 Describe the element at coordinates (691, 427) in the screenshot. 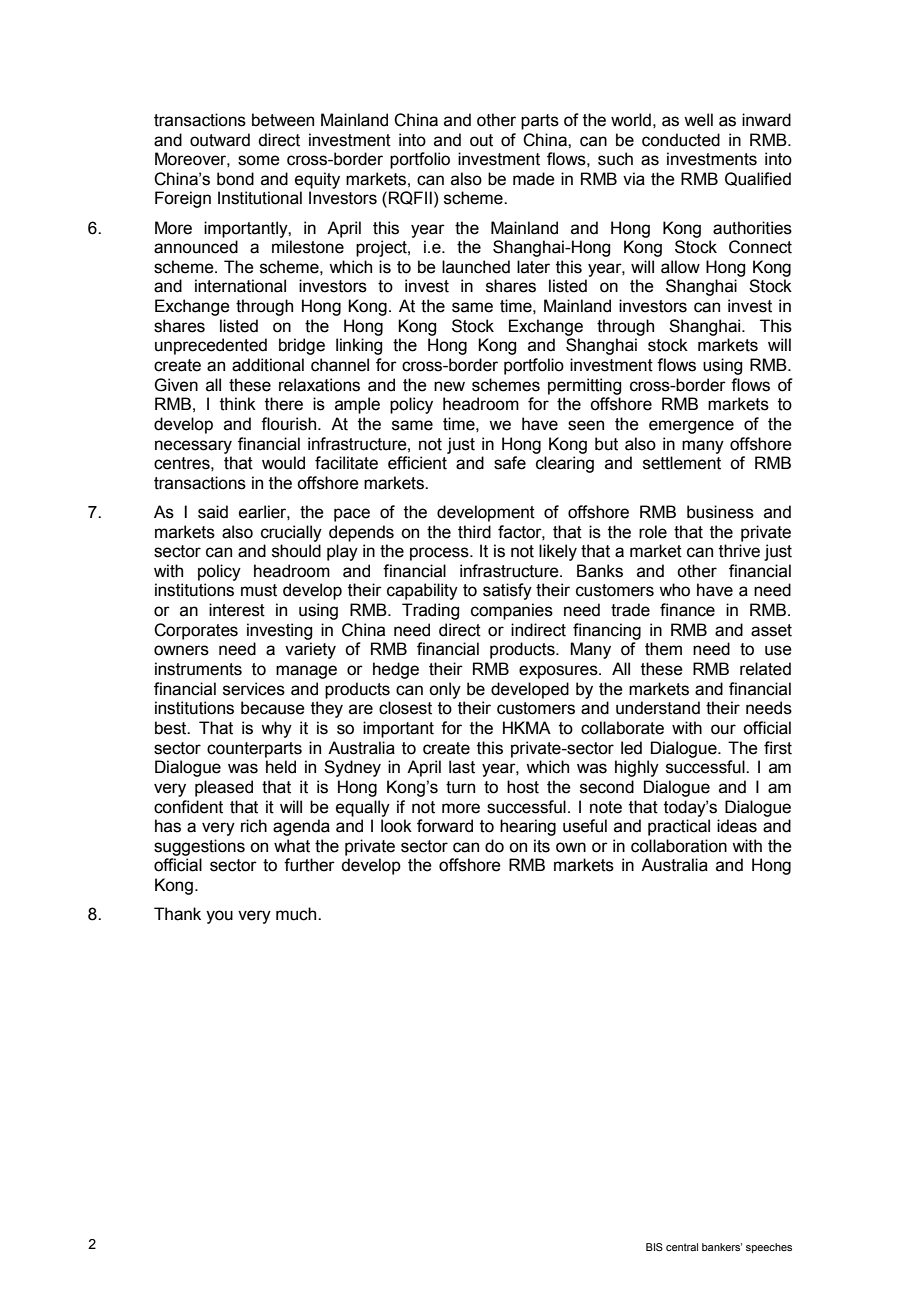

I see `emergence` at that location.
